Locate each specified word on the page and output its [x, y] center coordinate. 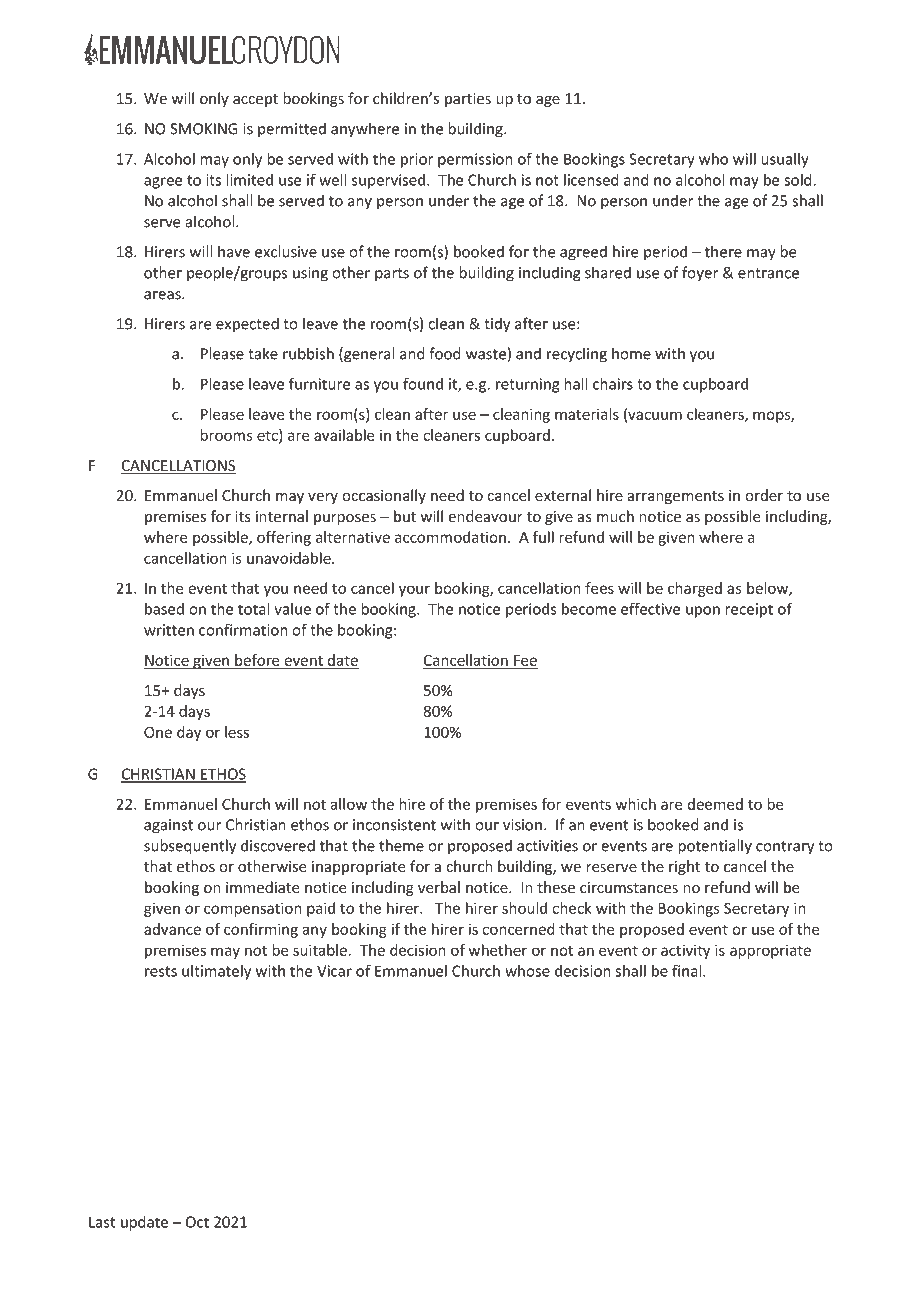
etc [268, 436]
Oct [197, 1222]
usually [785, 160]
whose [527, 971]
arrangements [676, 497]
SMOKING [204, 129]
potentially [715, 847]
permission [475, 160]
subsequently [190, 847]
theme [401, 845]
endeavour [485, 516]
